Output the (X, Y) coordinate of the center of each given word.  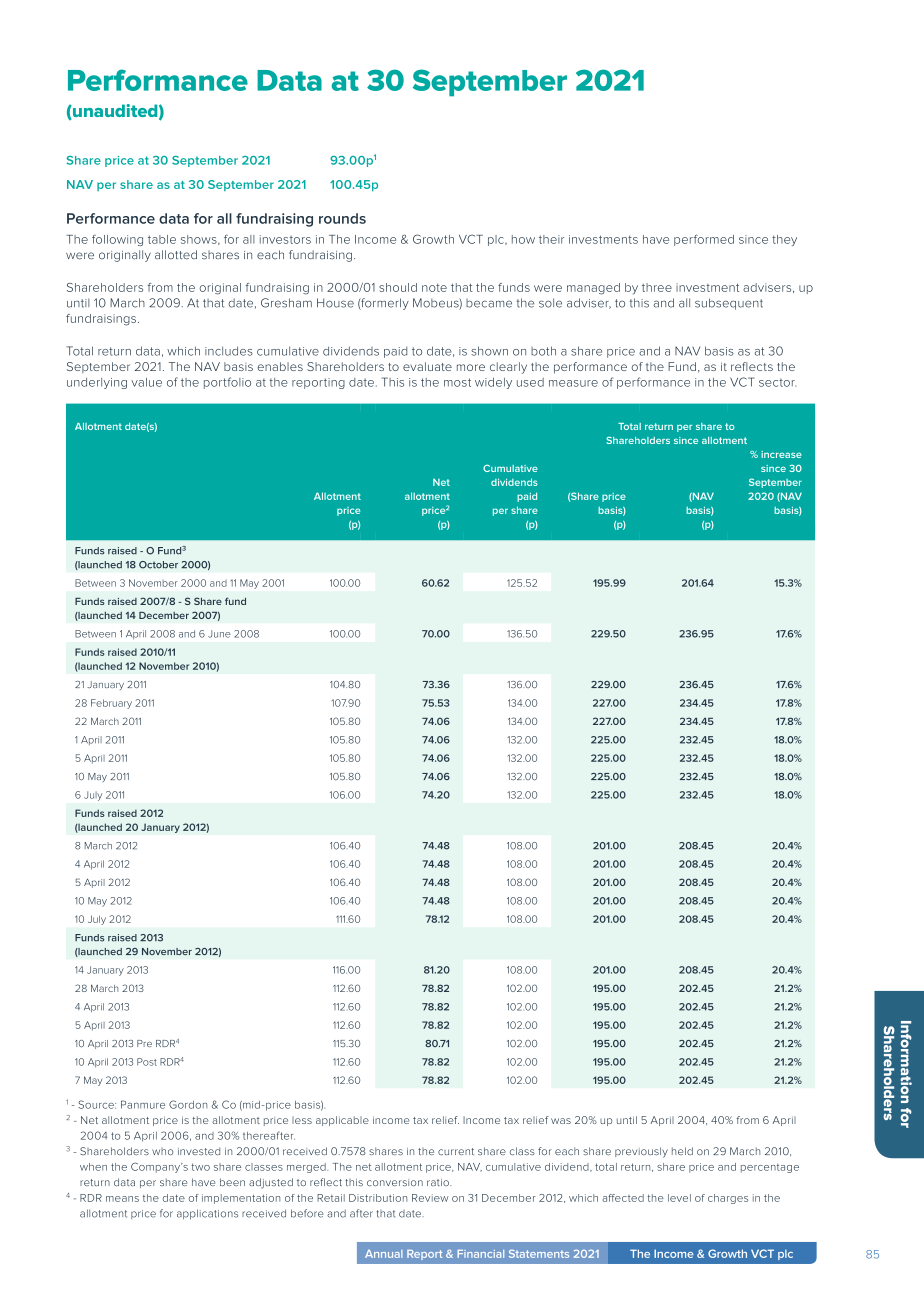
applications (207, 1214)
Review (430, 1198)
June (219, 634)
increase (781, 454)
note (434, 288)
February (111, 704)
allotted (176, 254)
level (679, 1198)
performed (704, 240)
